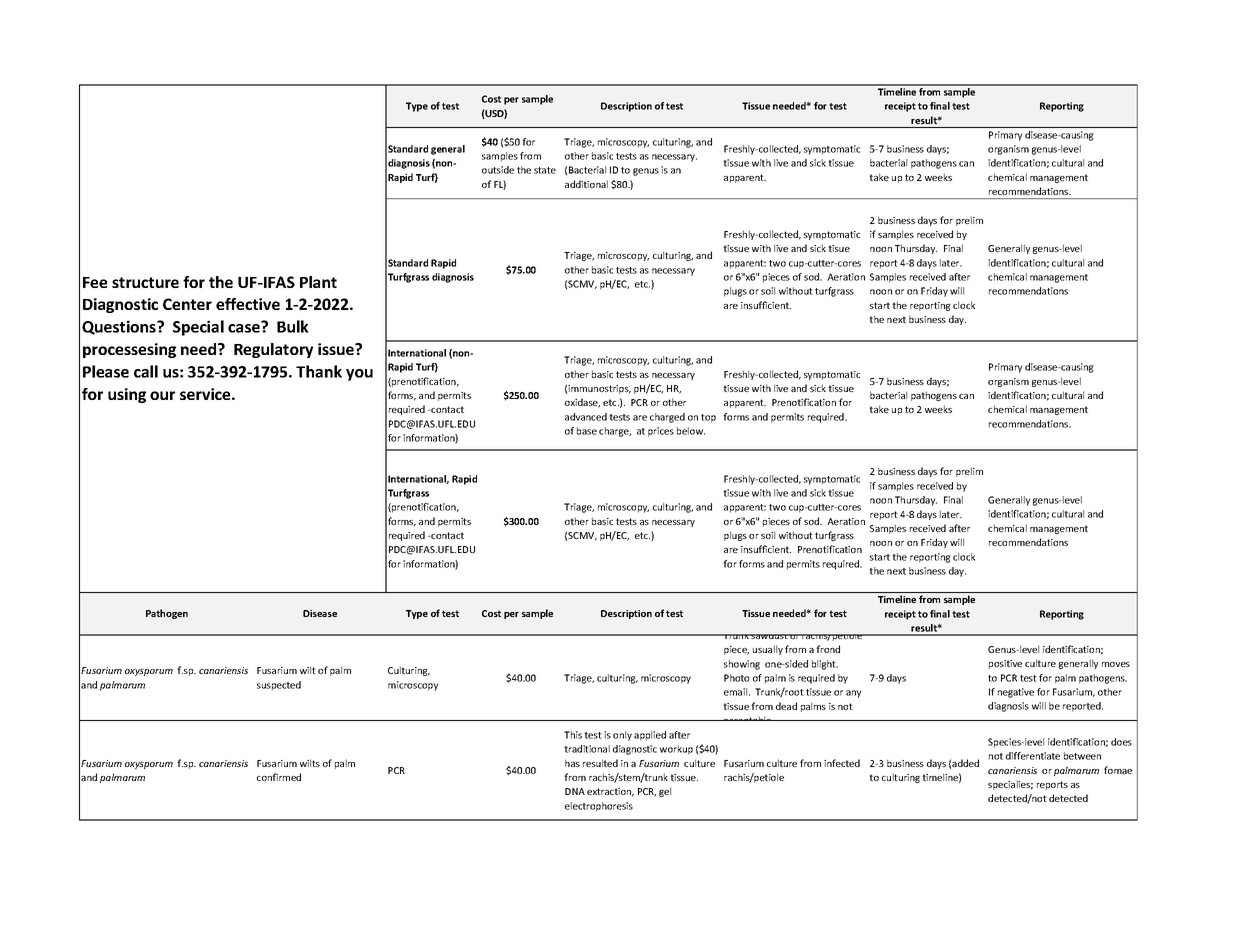  What do you see at coordinates (742, 665) in the document?
I see `showing` at bounding box center [742, 665].
